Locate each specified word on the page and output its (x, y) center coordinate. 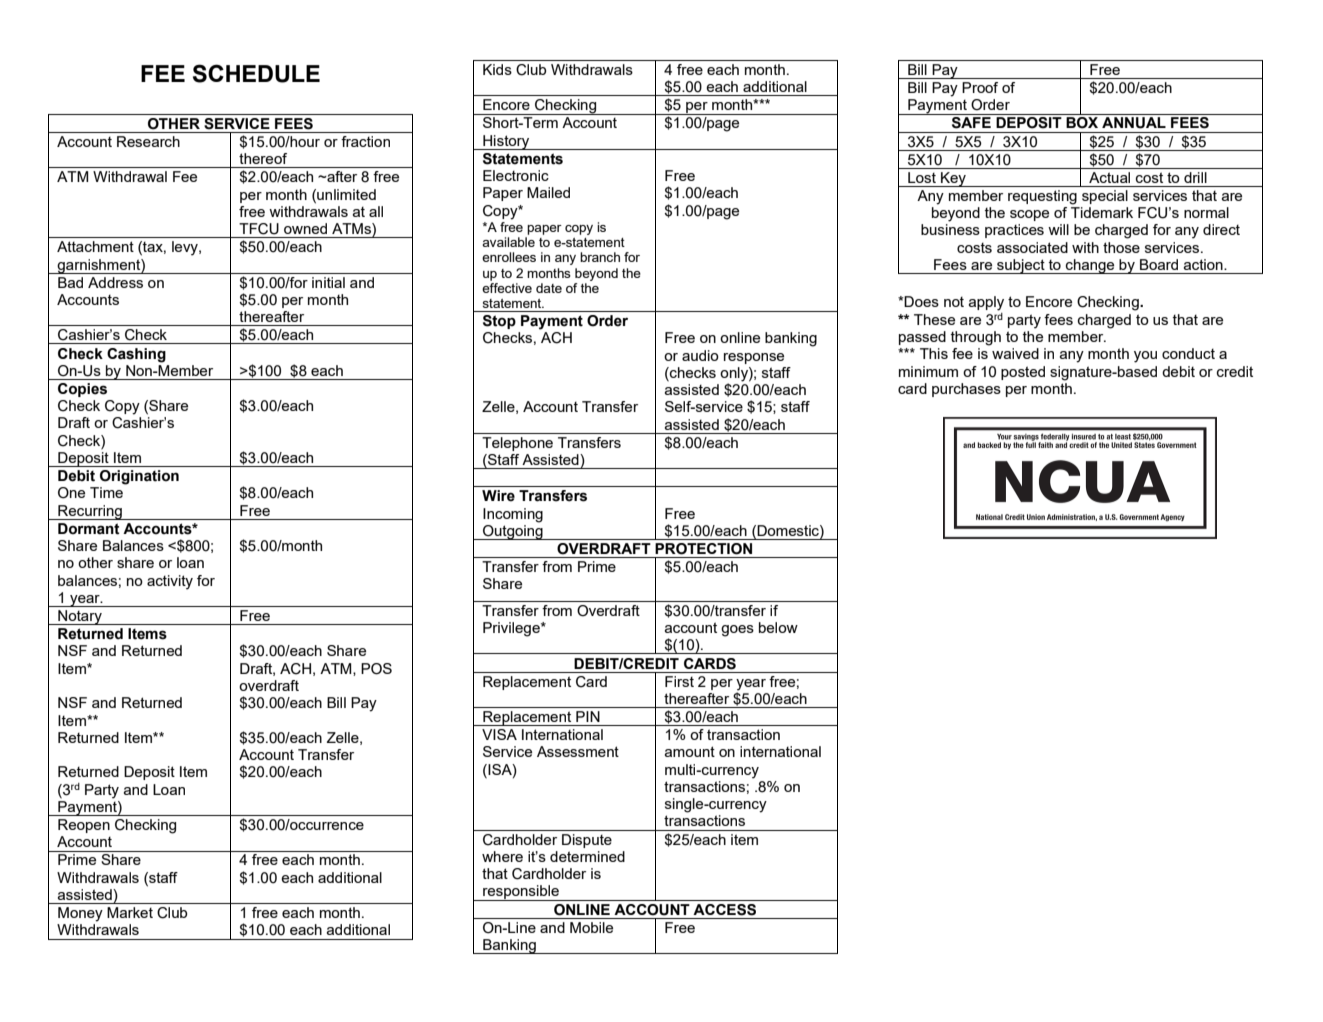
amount (690, 751)
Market (130, 912)
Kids (497, 69)
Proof (980, 87)
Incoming (513, 515)
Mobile (591, 927)
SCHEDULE (256, 73)
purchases (966, 390)
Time (106, 492)
